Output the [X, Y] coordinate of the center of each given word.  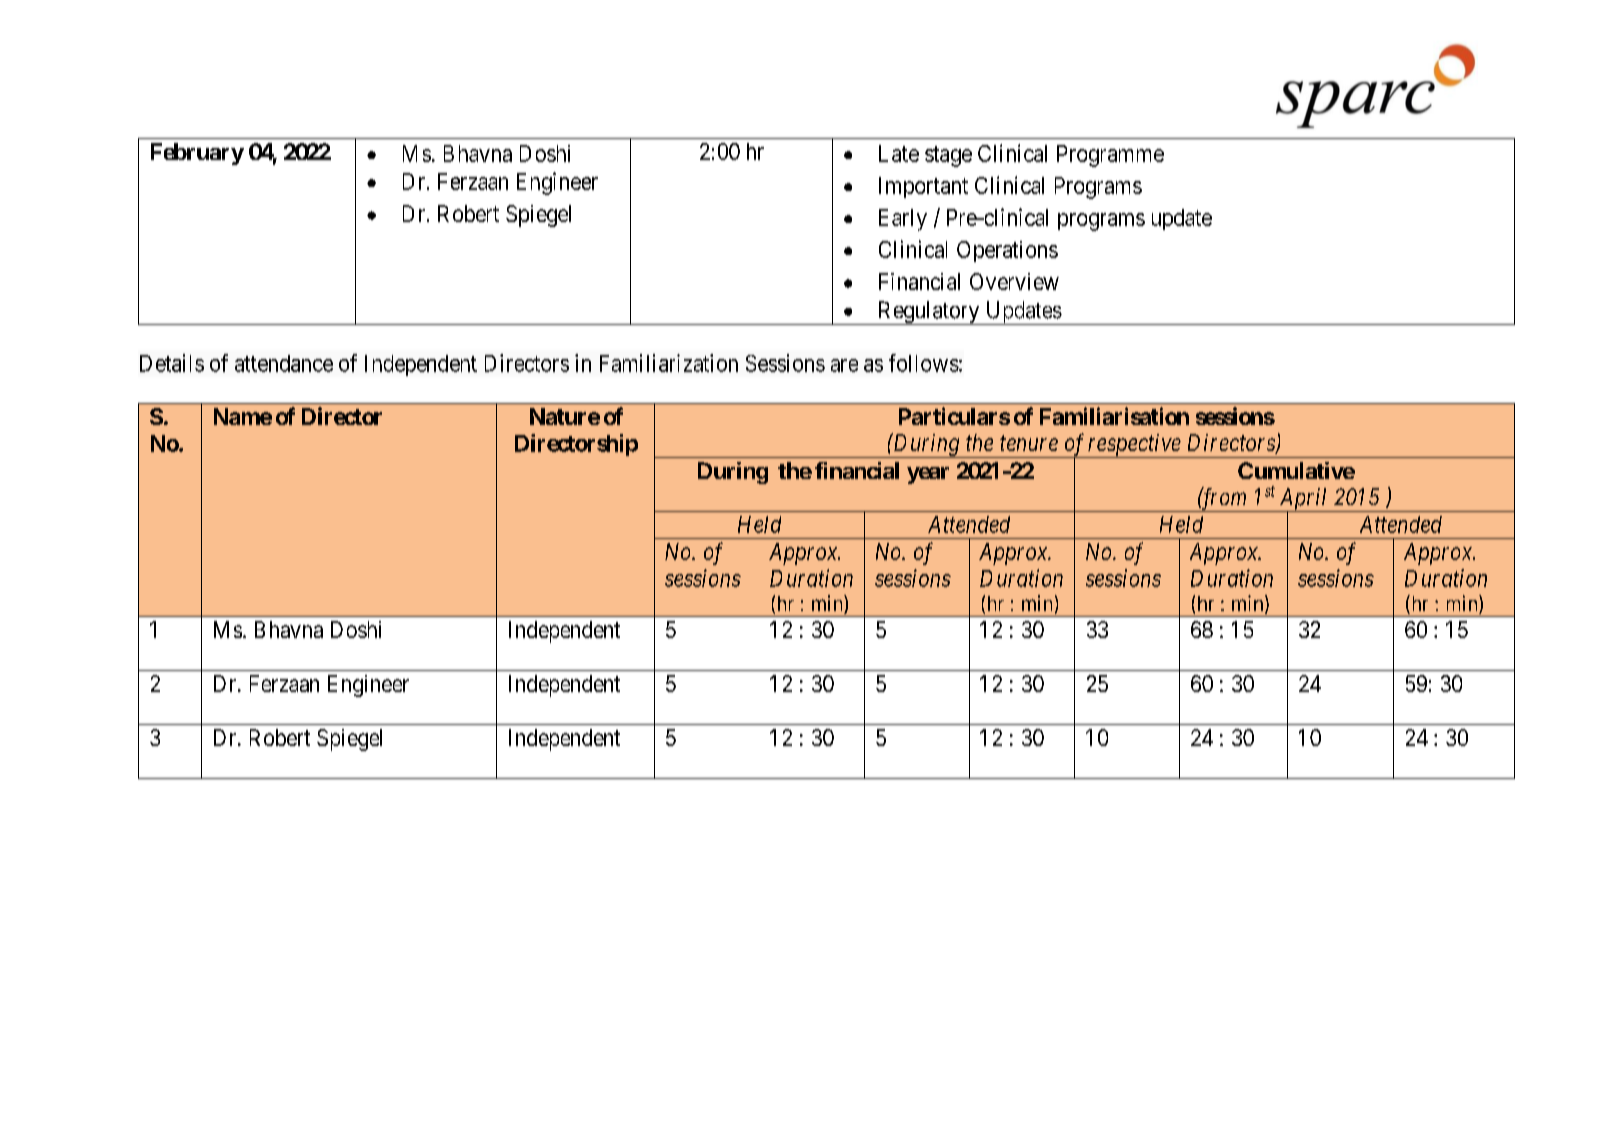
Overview [1014, 281]
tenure [1029, 443]
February [197, 154]
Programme [1110, 156]
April [1303, 500]
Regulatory [928, 313]
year [928, 475]
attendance [284, 363]
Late [899, 153]
